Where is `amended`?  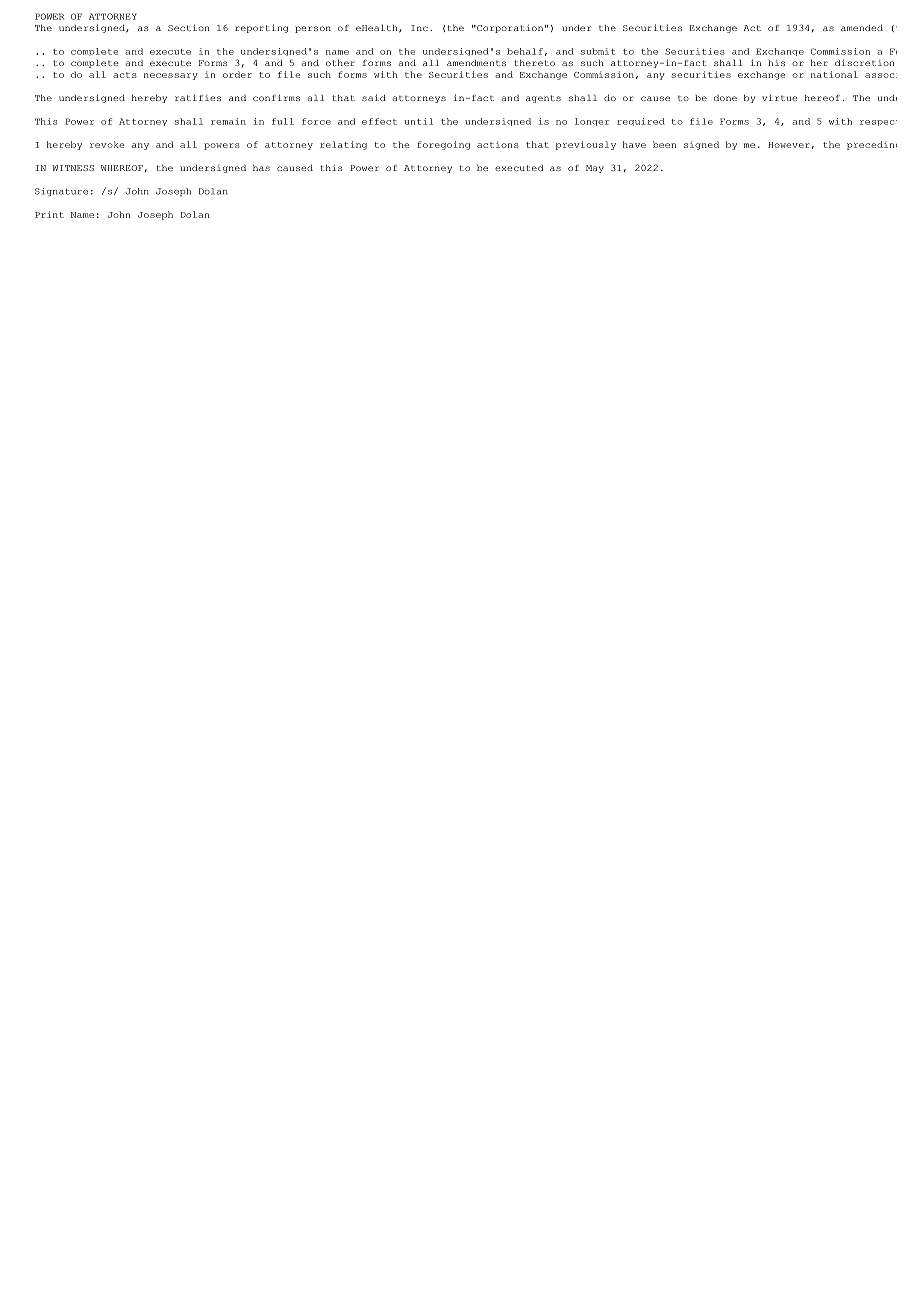 amended is located at coordinates (862, 28).
